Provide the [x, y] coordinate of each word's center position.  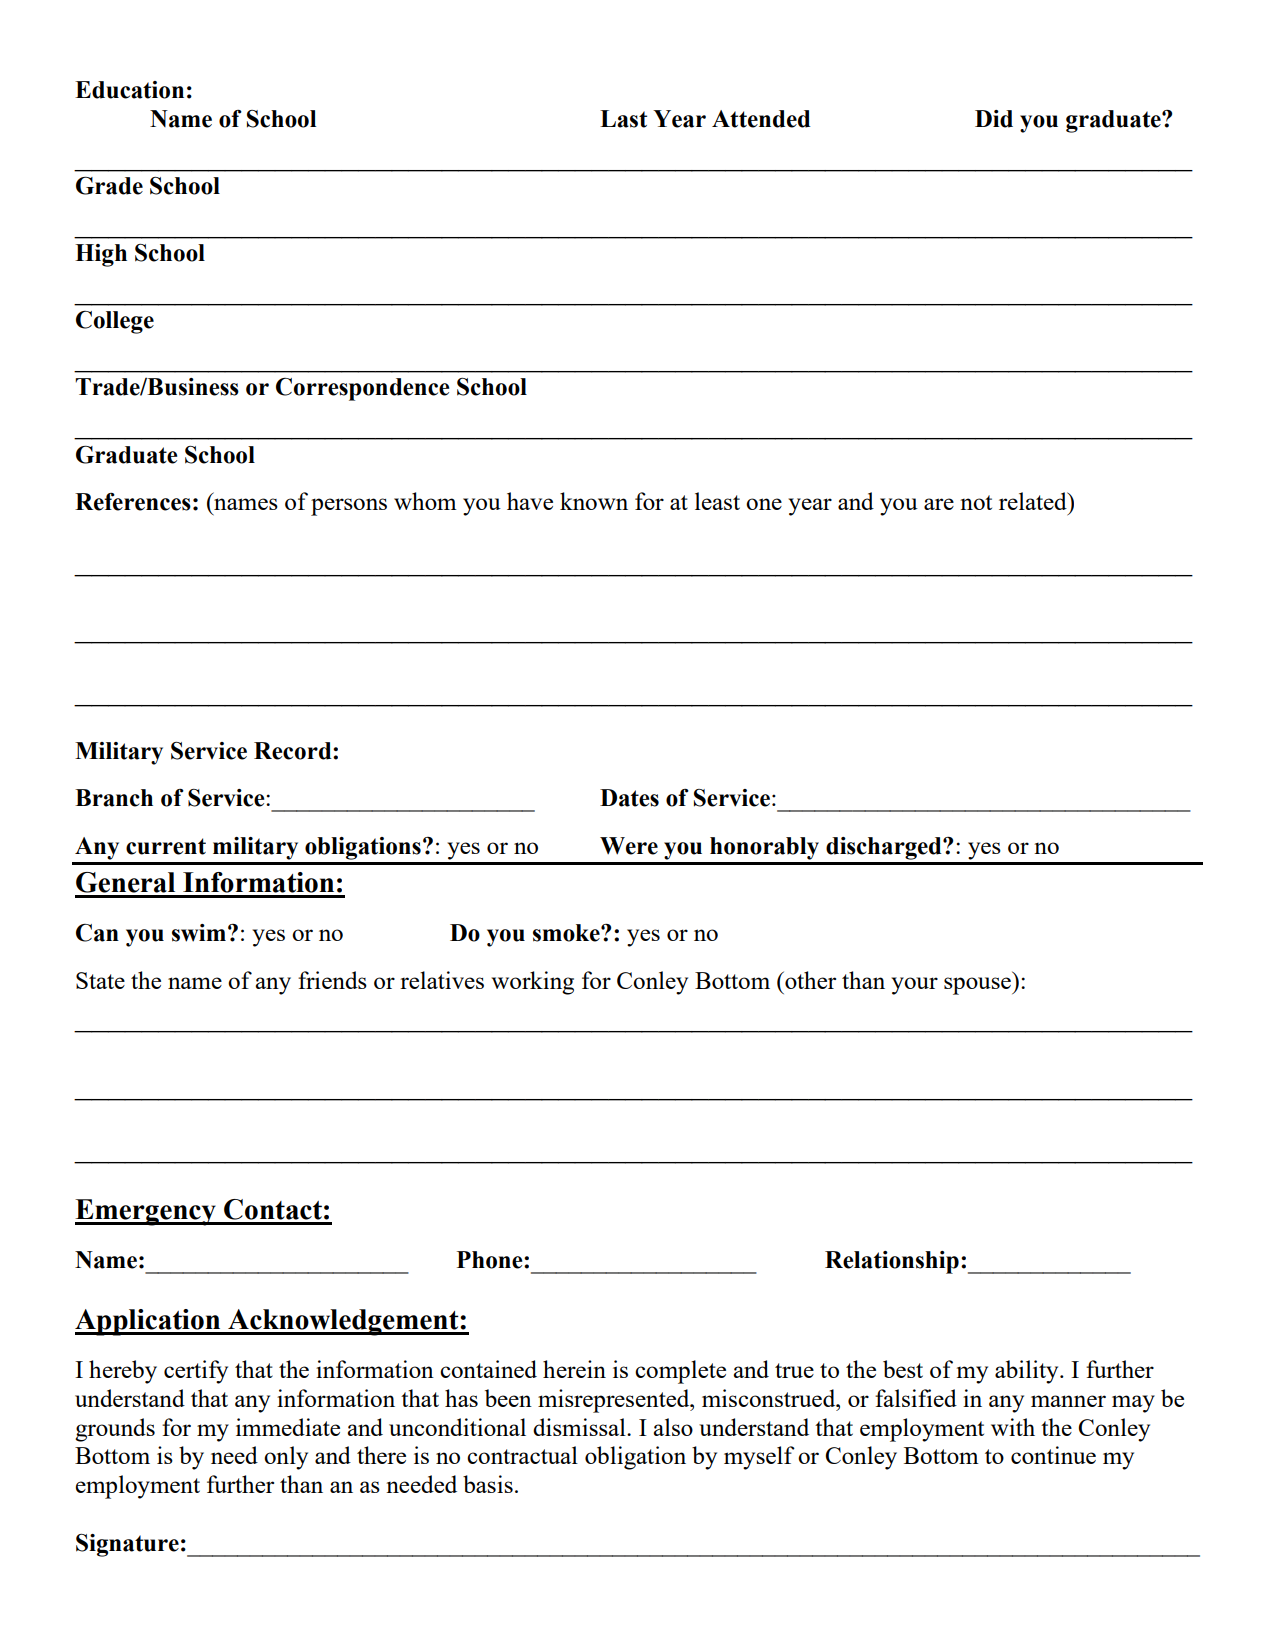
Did [994, 119]
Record [294, 751]
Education [129, 90]
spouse [978, 986]
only [286, 1458]
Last [623, 119]
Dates [629, 798]
